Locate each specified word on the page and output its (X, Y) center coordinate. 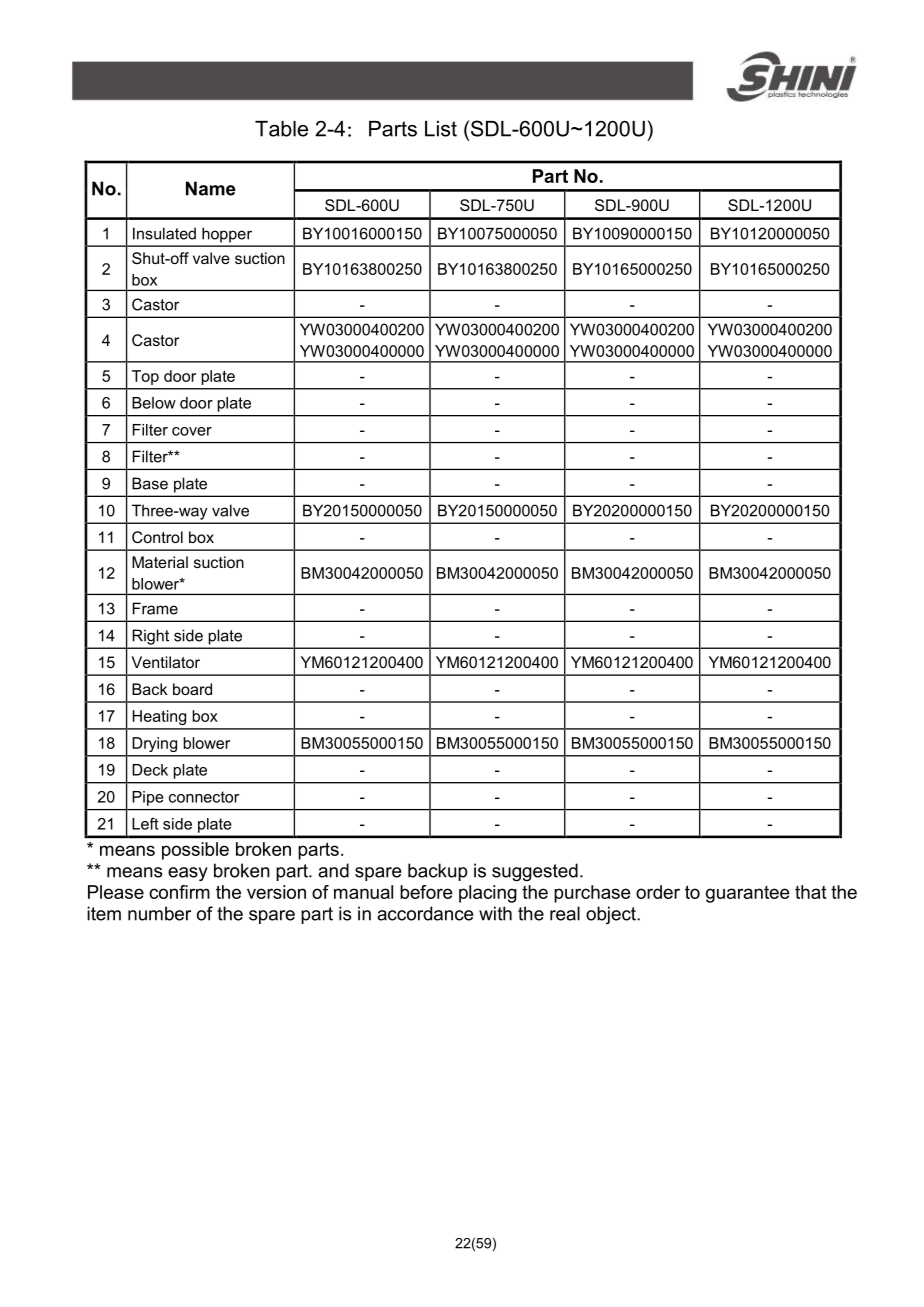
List (441, 129)
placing (488, 894)
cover (192, 431)
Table (281, 129)
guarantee (748, 894)
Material (160, 562)
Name (211, 188)
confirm (179, 892)
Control (157, 537)
